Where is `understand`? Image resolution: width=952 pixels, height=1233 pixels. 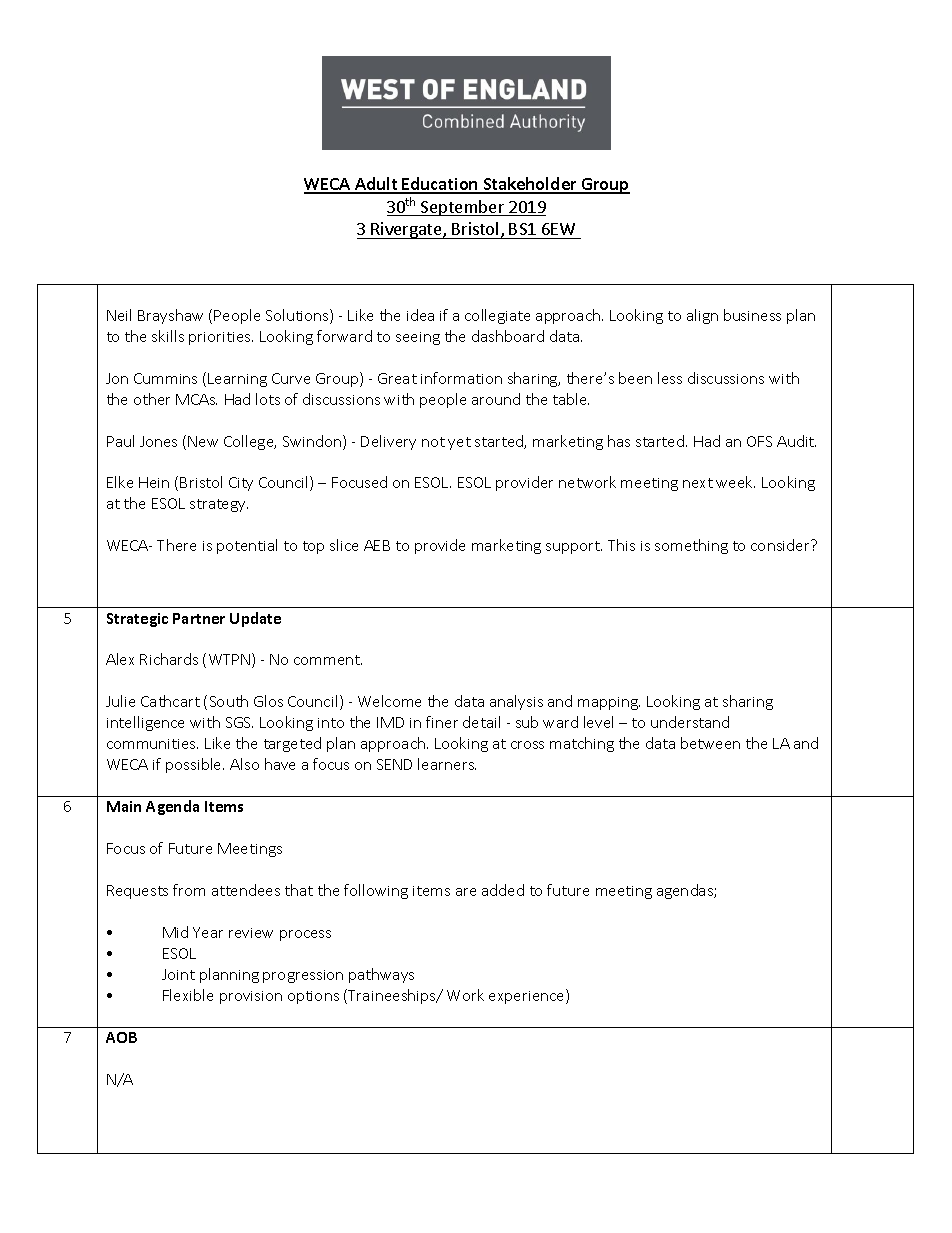
understand is located at coordinates (690, 722).
